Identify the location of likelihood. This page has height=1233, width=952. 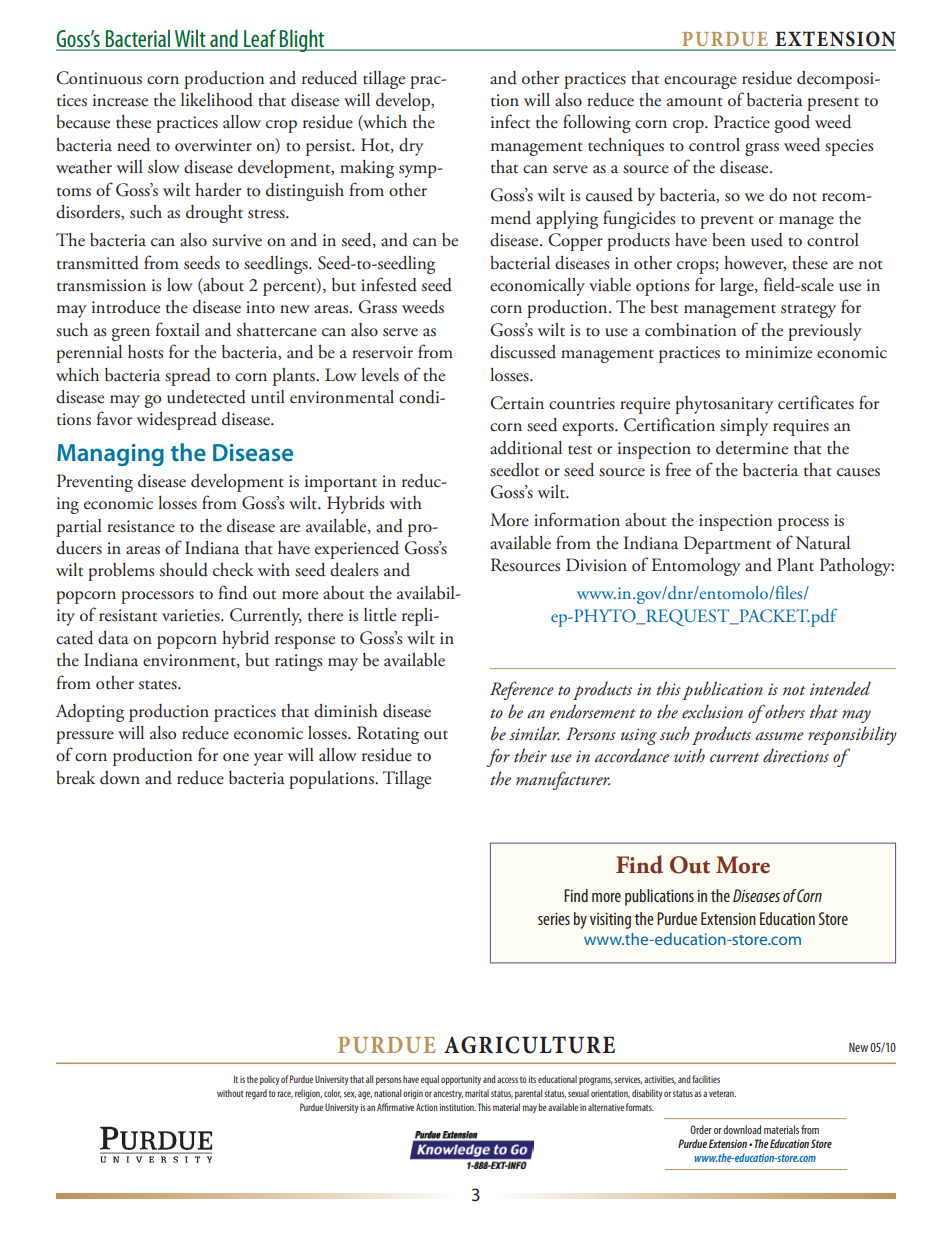
(217, 100).
